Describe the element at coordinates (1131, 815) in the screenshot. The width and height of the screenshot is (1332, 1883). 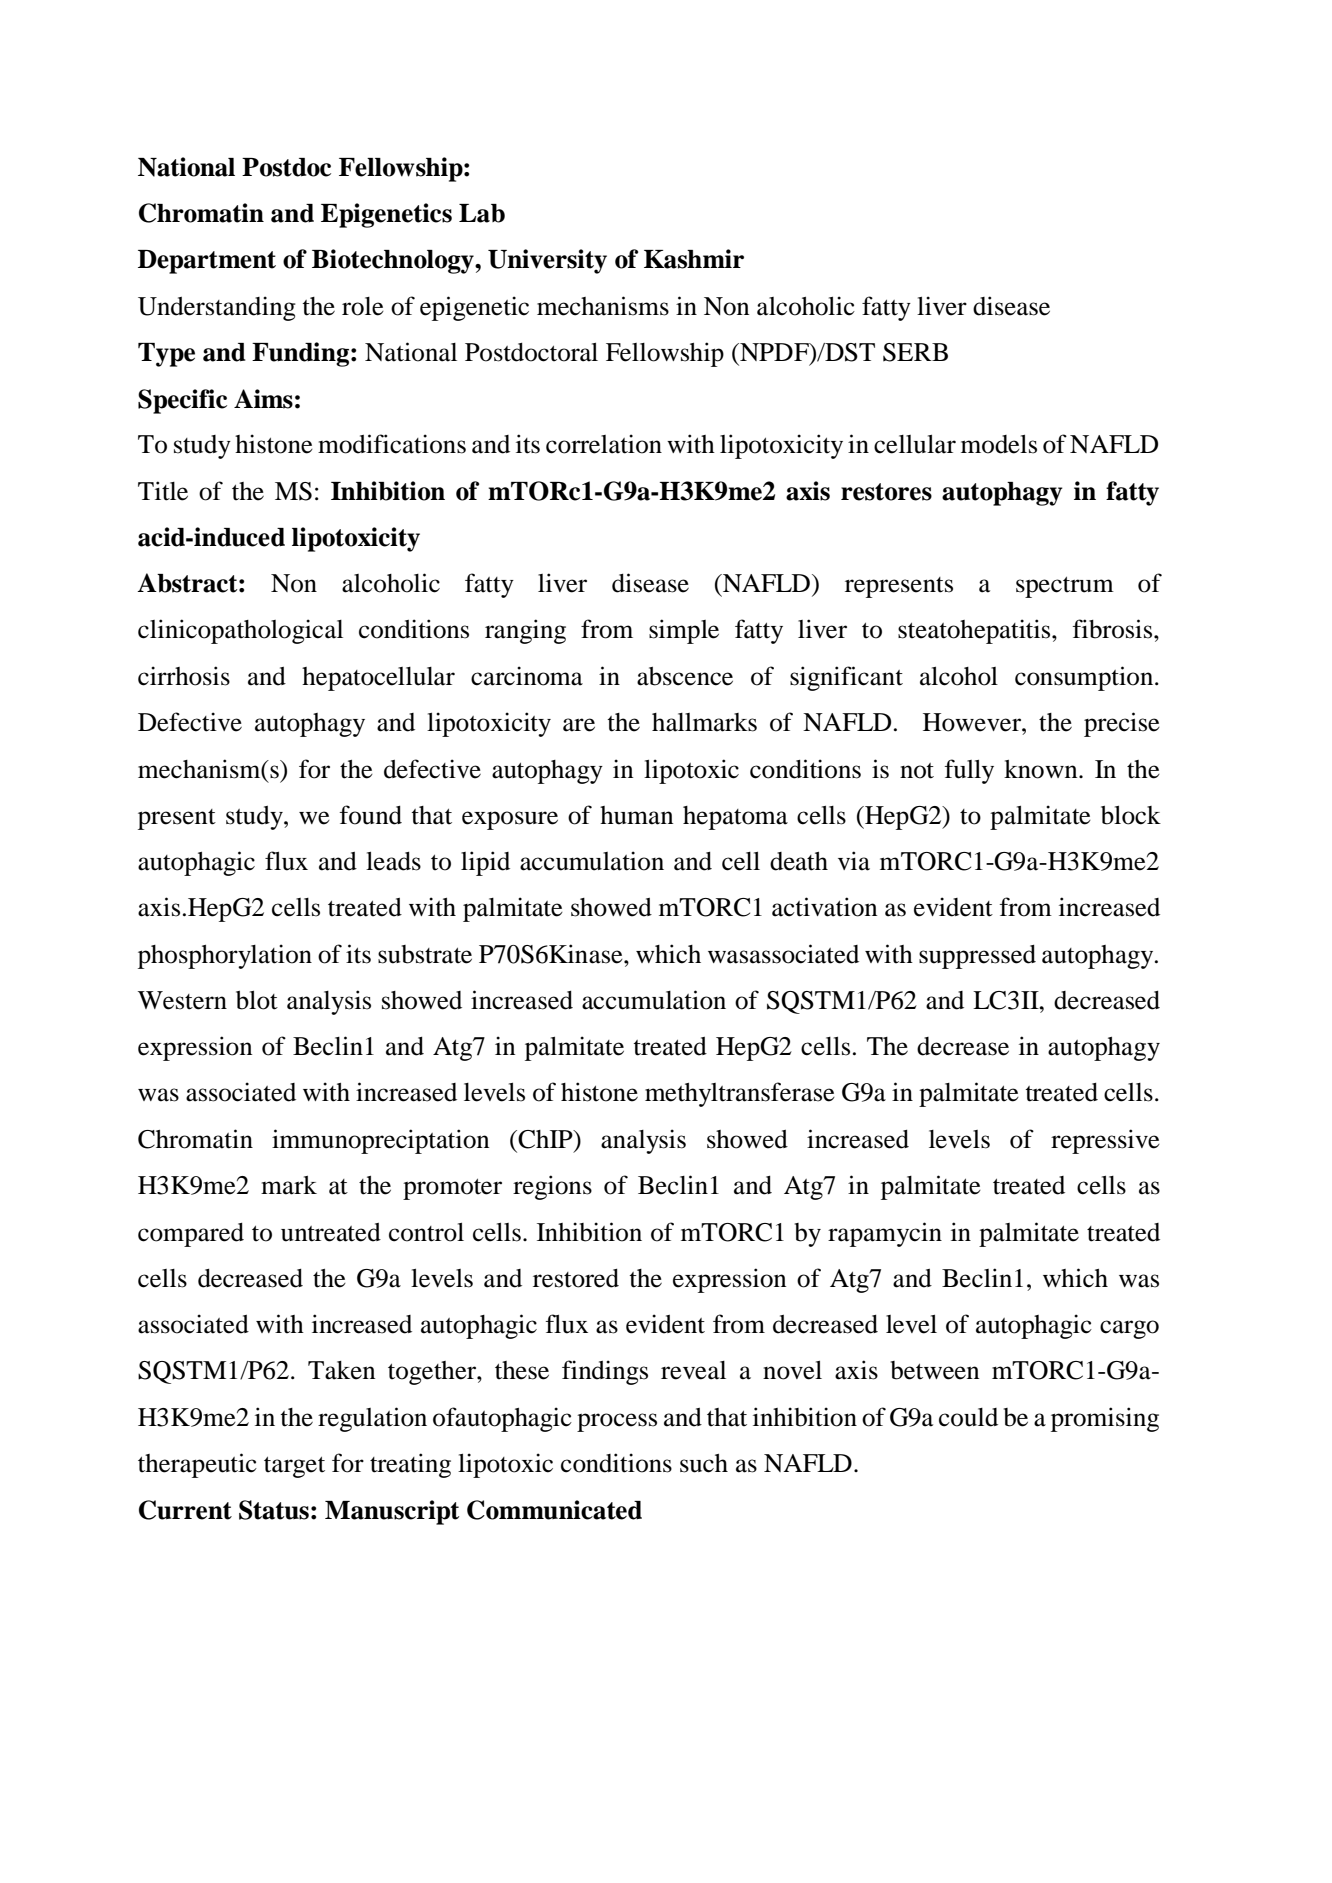
I see `block` at that location.
